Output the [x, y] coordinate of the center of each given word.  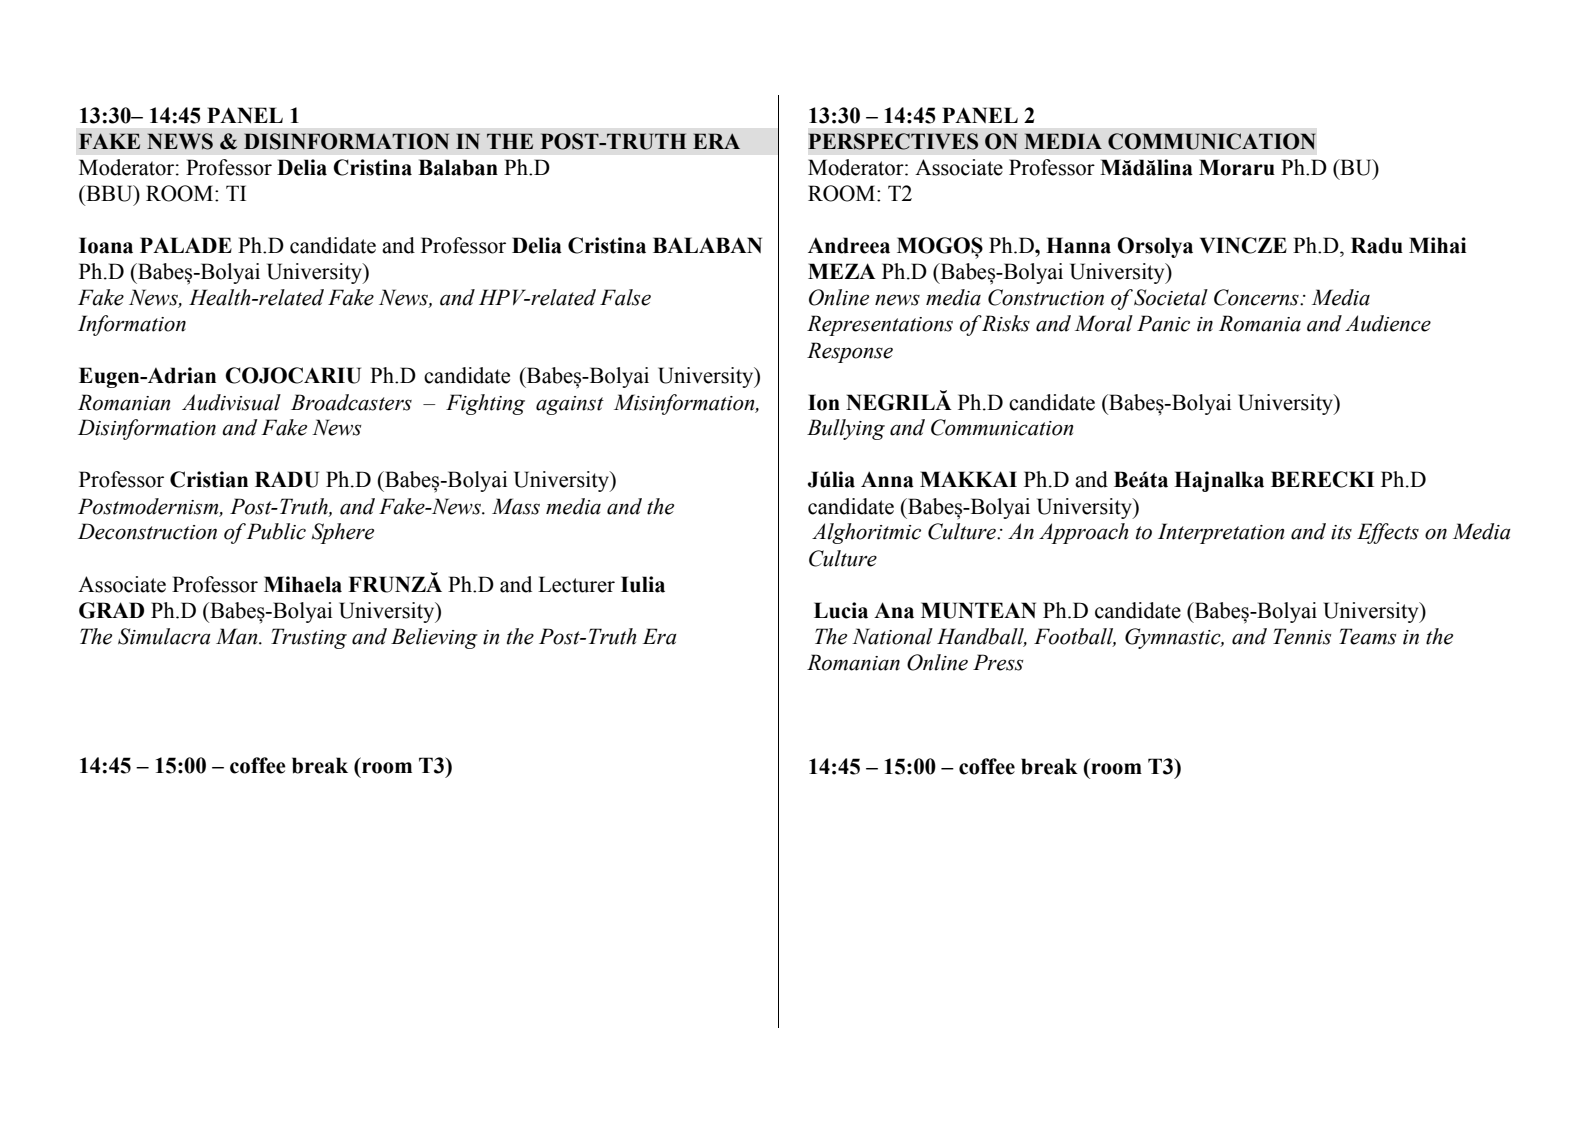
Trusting [309, 638]
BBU [109, 193]
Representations [880, 325]
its [1341, 532]
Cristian [209, 479]
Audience [1388, 323]
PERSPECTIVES [893, 141]
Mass [516, 506]
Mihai [1437, 245]
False [625, 297]
